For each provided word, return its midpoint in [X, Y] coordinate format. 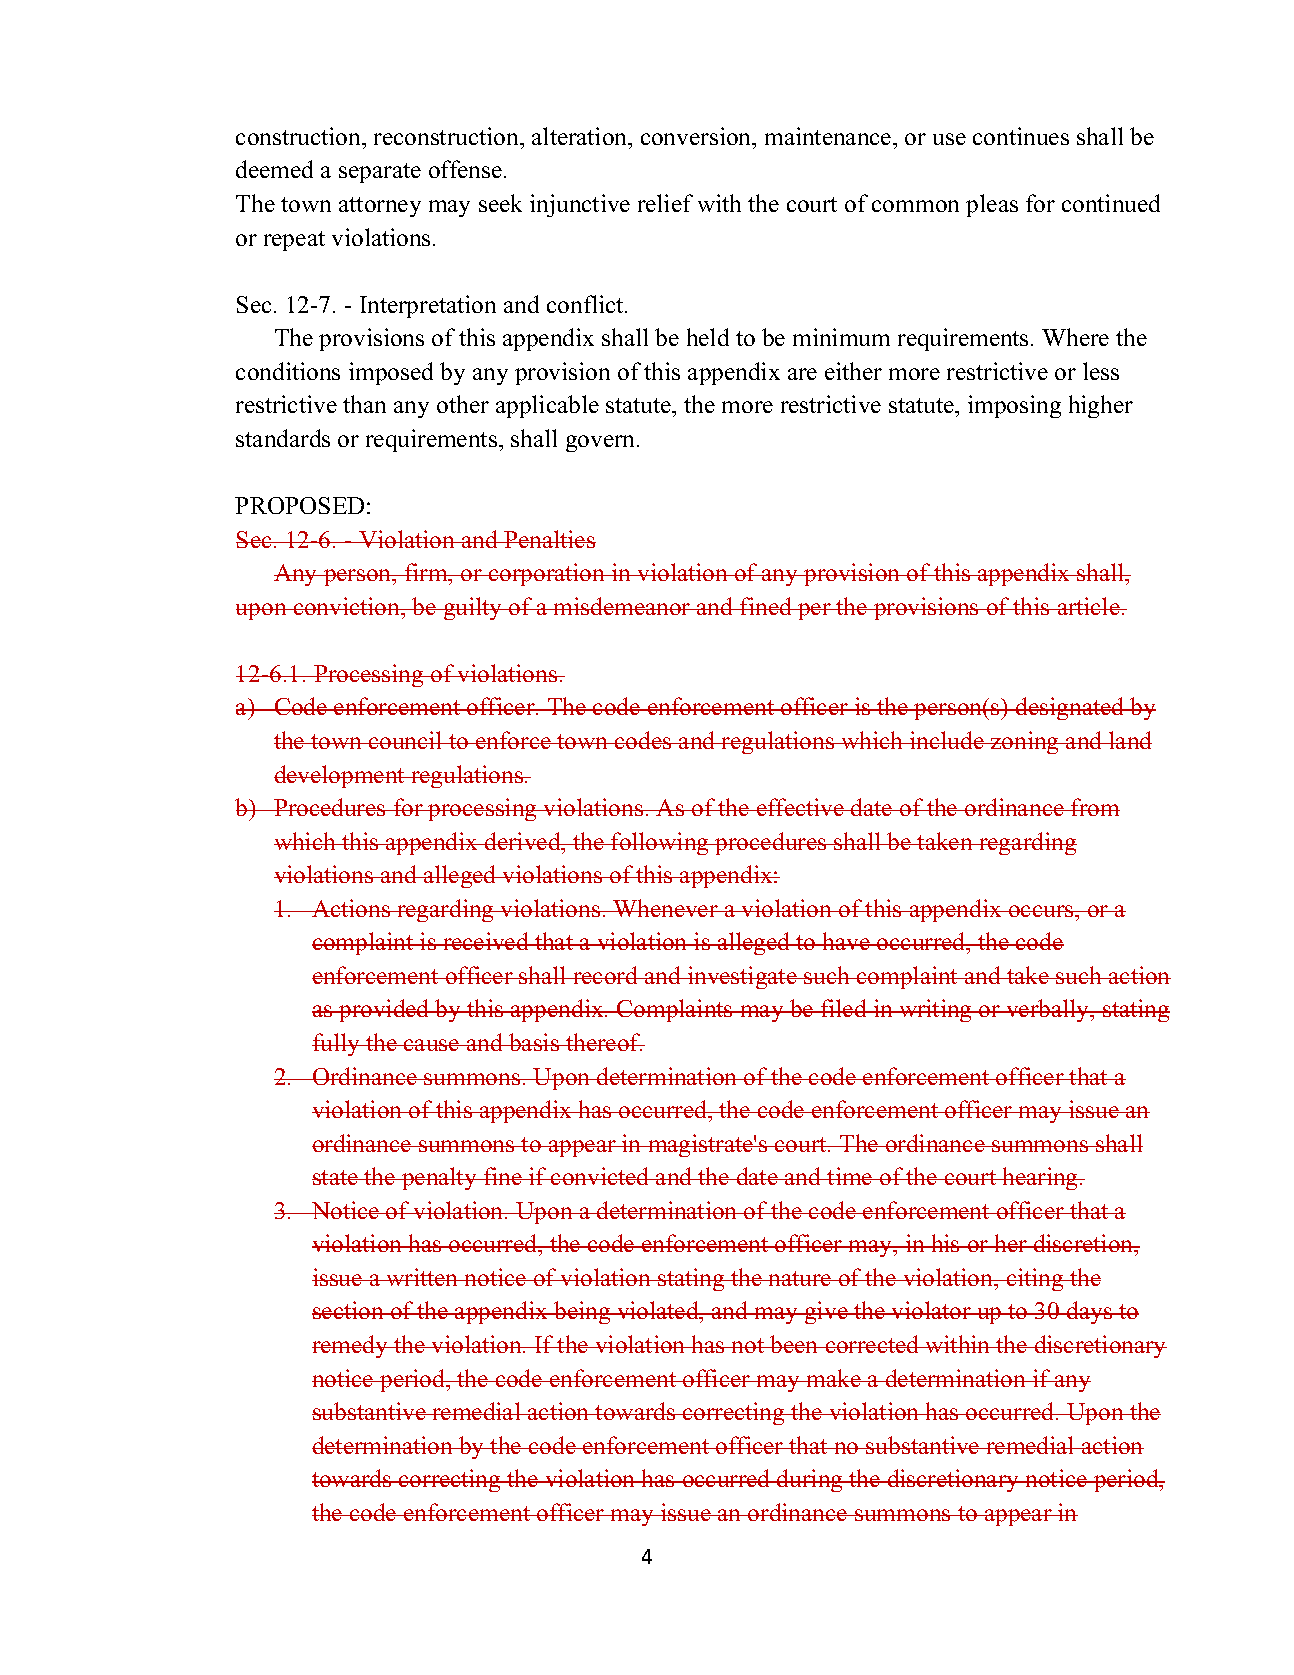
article [1088, 606]
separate [380, 173]
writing [936, 1010]
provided [384, 1010]
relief [665, 203]
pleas [992, 205]
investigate [742, 977]
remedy [351, 1346]
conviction [346, 606]
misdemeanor [622, 606]
